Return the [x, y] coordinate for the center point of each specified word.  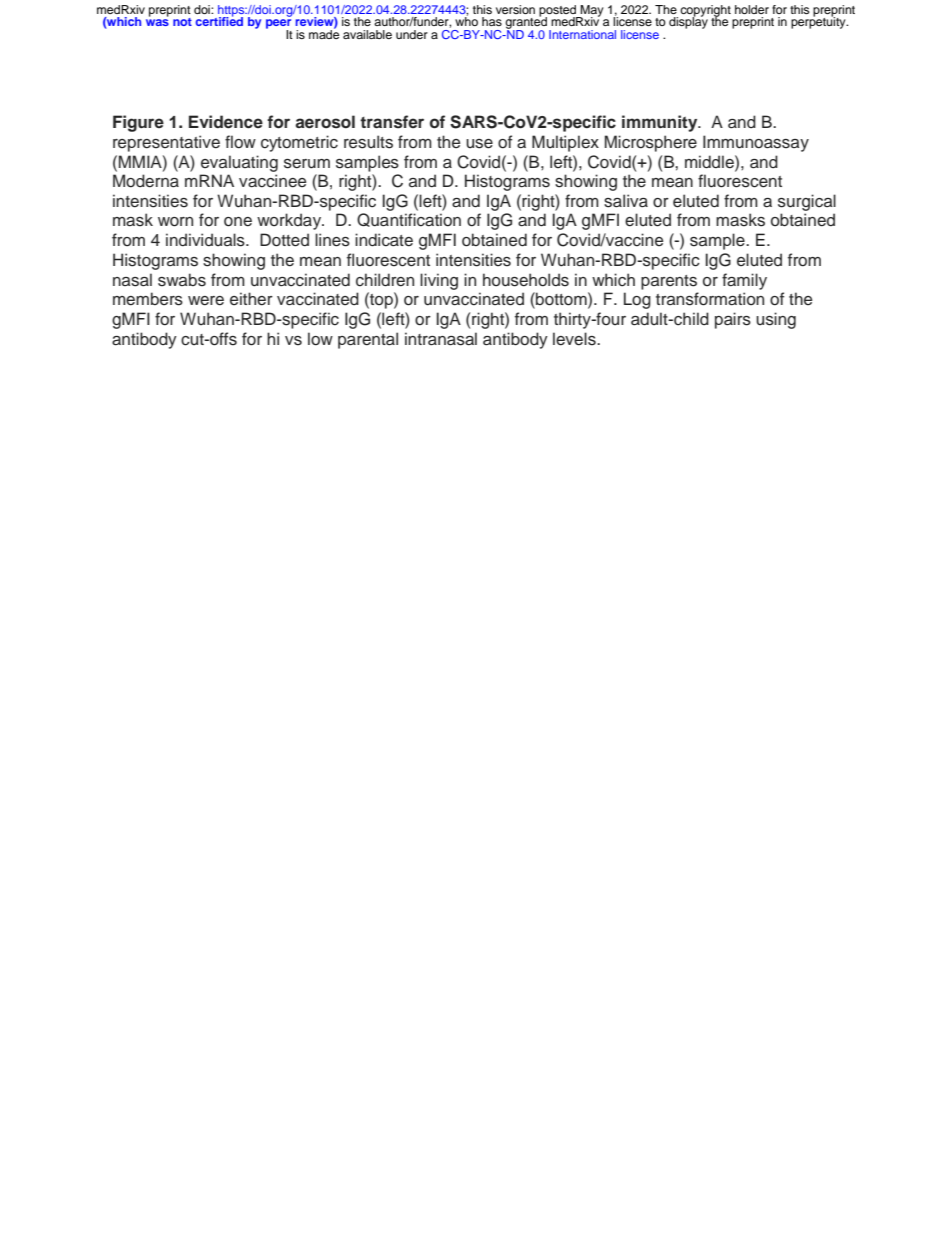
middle [710, 162]
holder [752, 9]
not [182, 22]
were [206, 301]
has [492, 21]
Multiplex [565, 143]
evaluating [239, 163]
